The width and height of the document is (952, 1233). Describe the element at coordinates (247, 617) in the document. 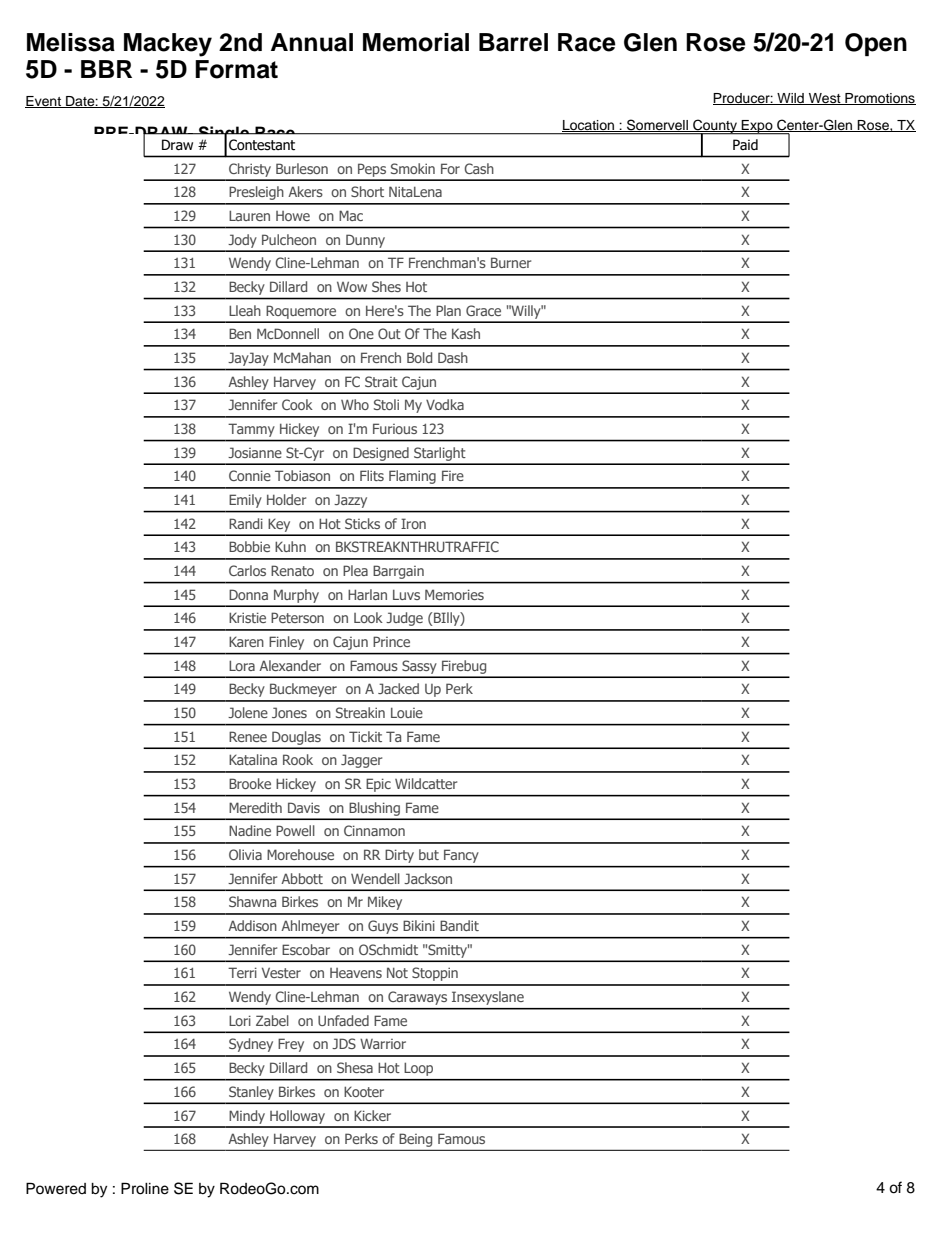

I see `Kristie` at that location.
